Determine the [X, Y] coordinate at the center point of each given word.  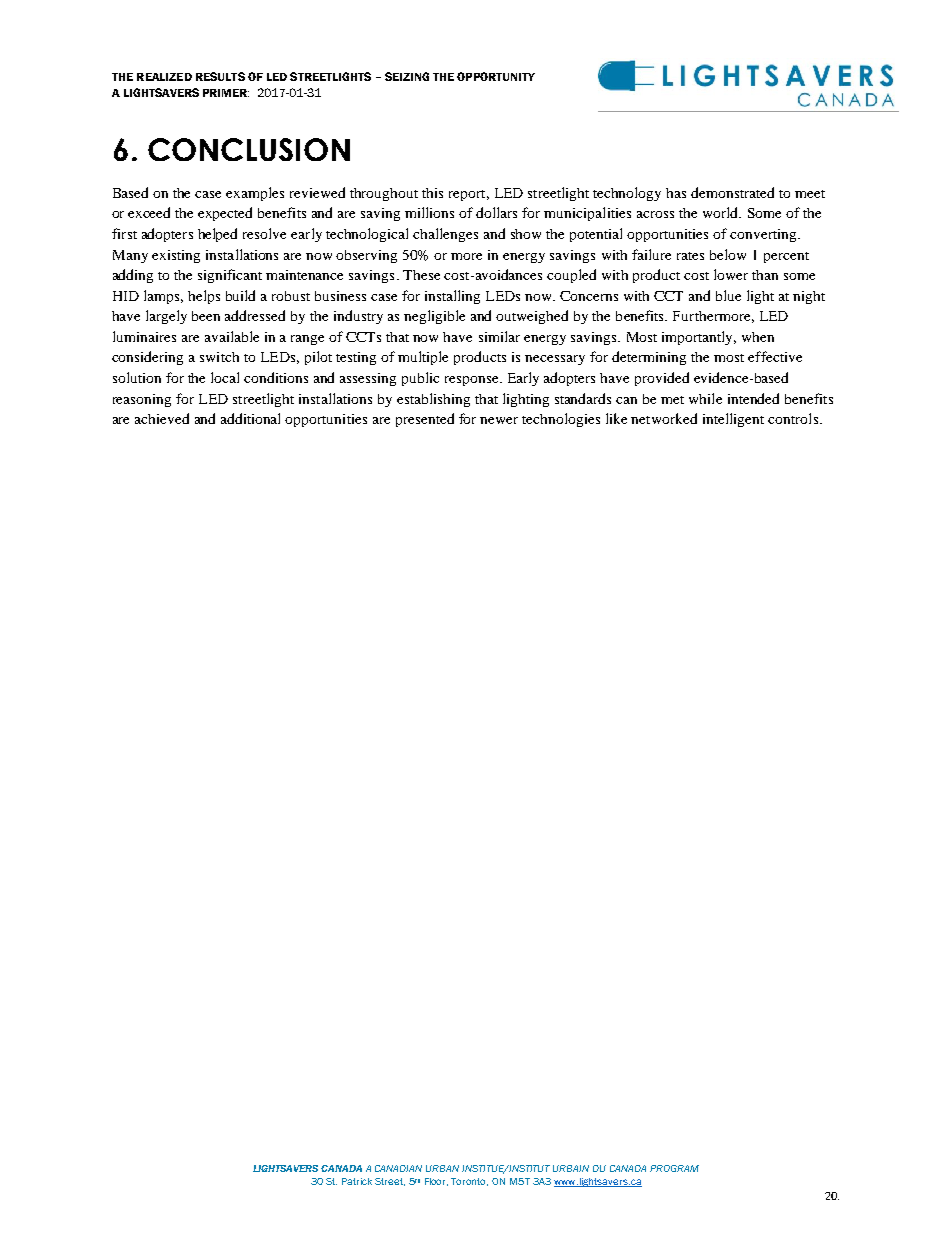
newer [499, 420]
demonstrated [732, 192]
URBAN [442, 1168]
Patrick [357, 1181]
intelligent [733, 420]
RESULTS [220, 76]
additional [250, 418]
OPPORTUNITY [496, 76]
